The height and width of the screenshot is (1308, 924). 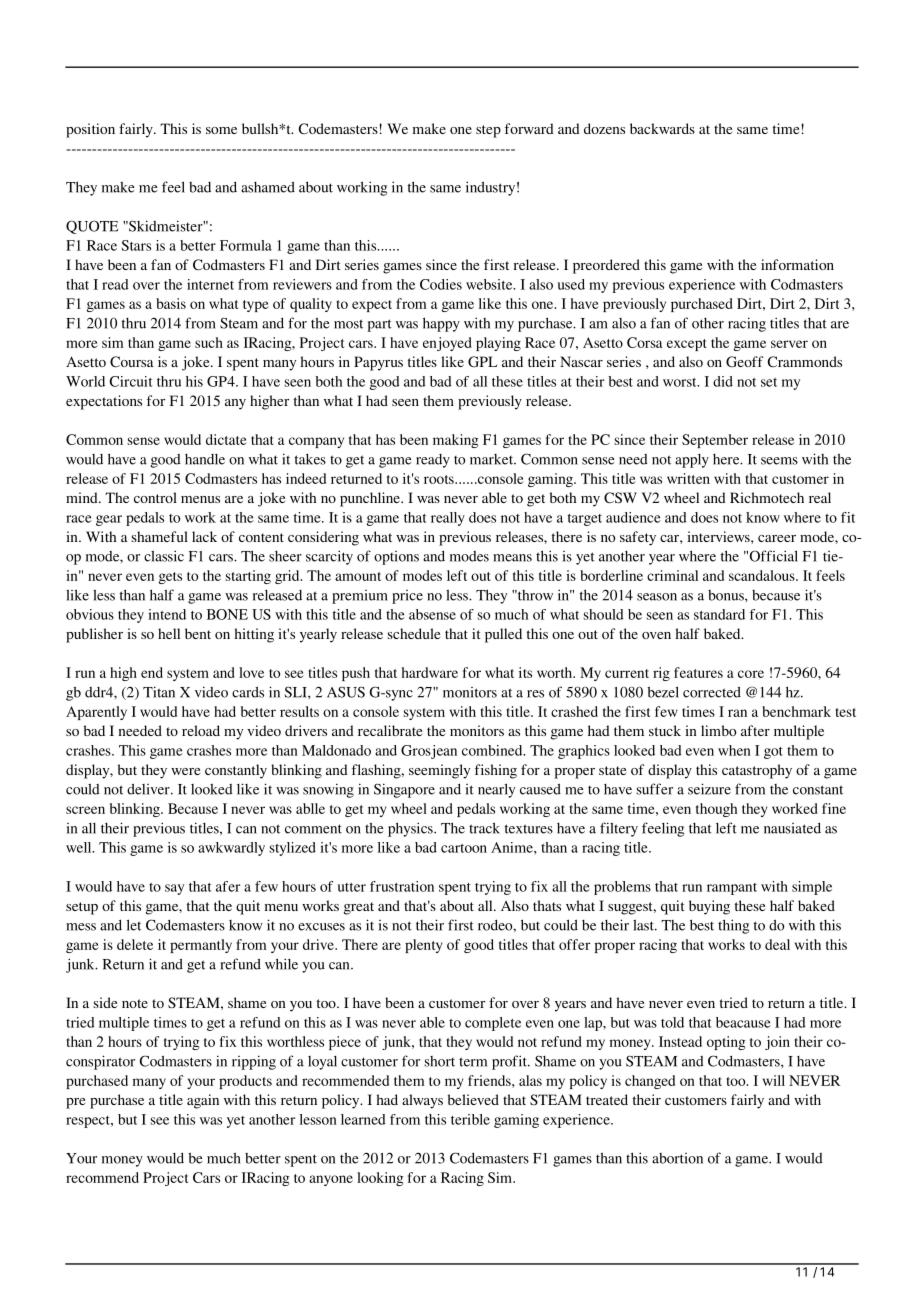 What do you see at coordinates (488, 131) in the screenshot?
I see `step` at bounding box center [488, 131].
